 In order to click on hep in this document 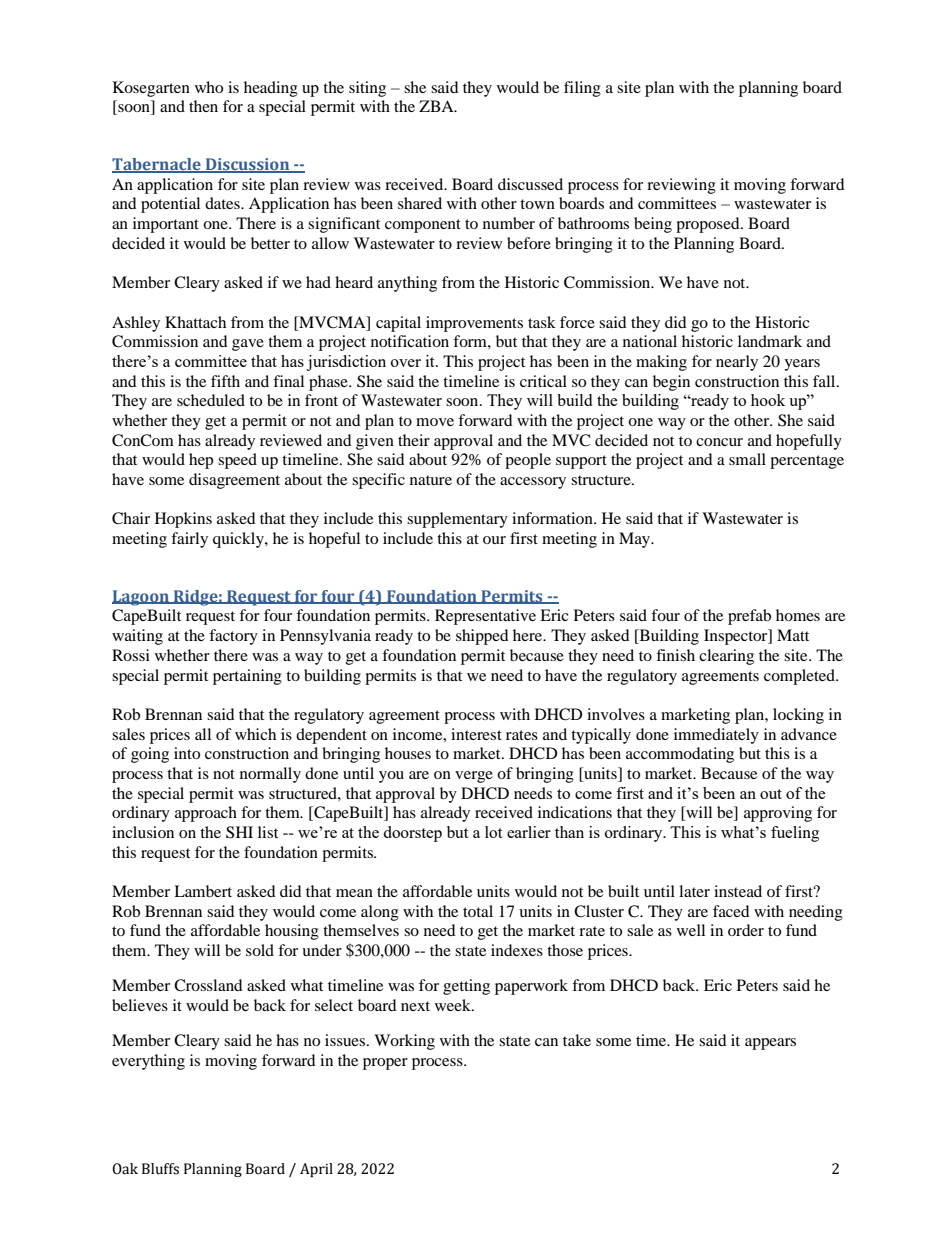, I will do `click(201, 461)`.
